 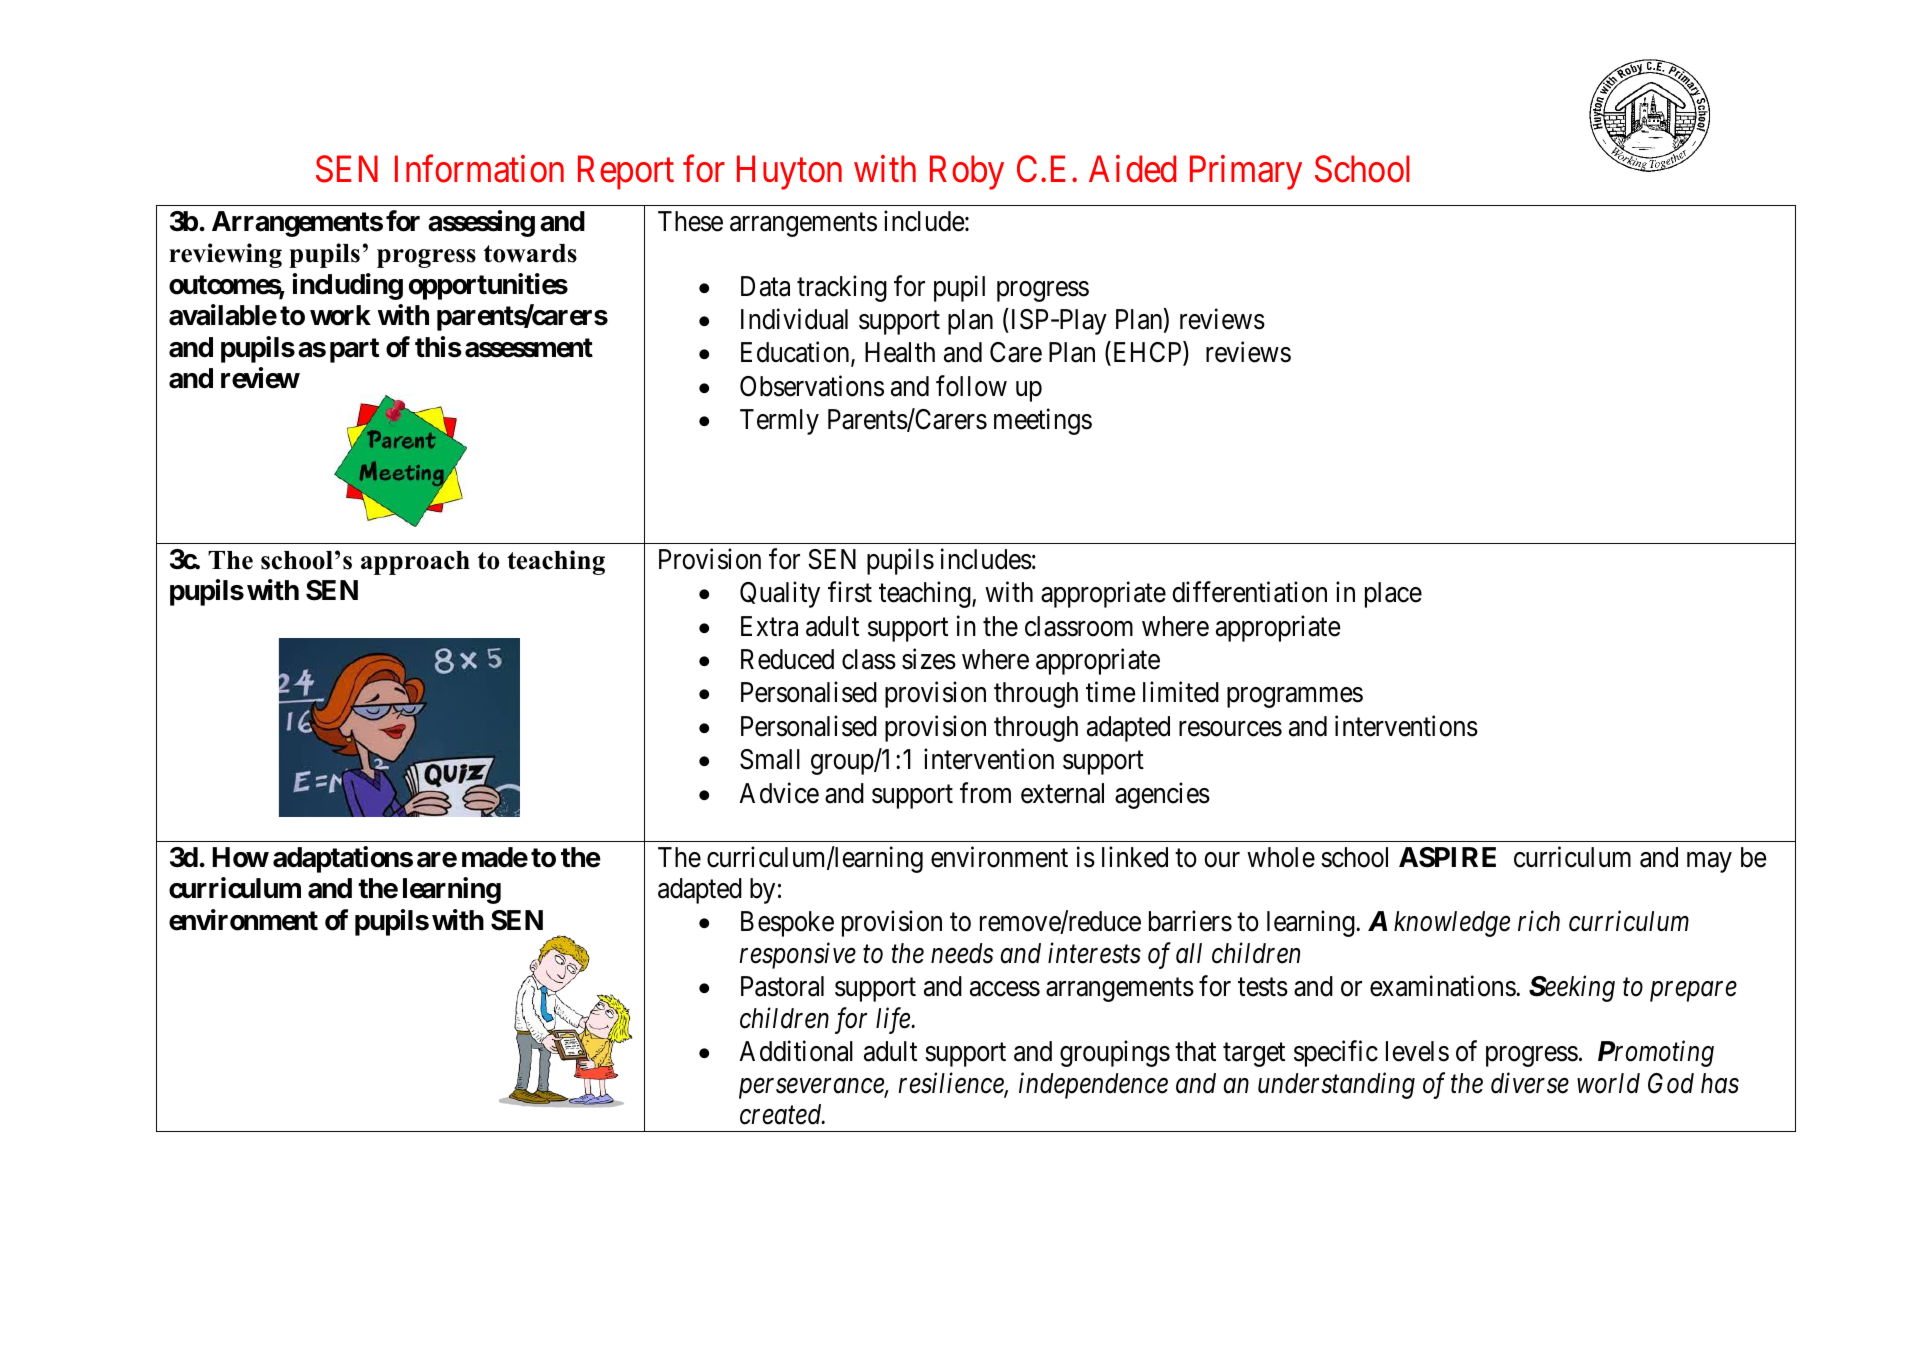 I want to click on place, so click(x=1393, y=595).
